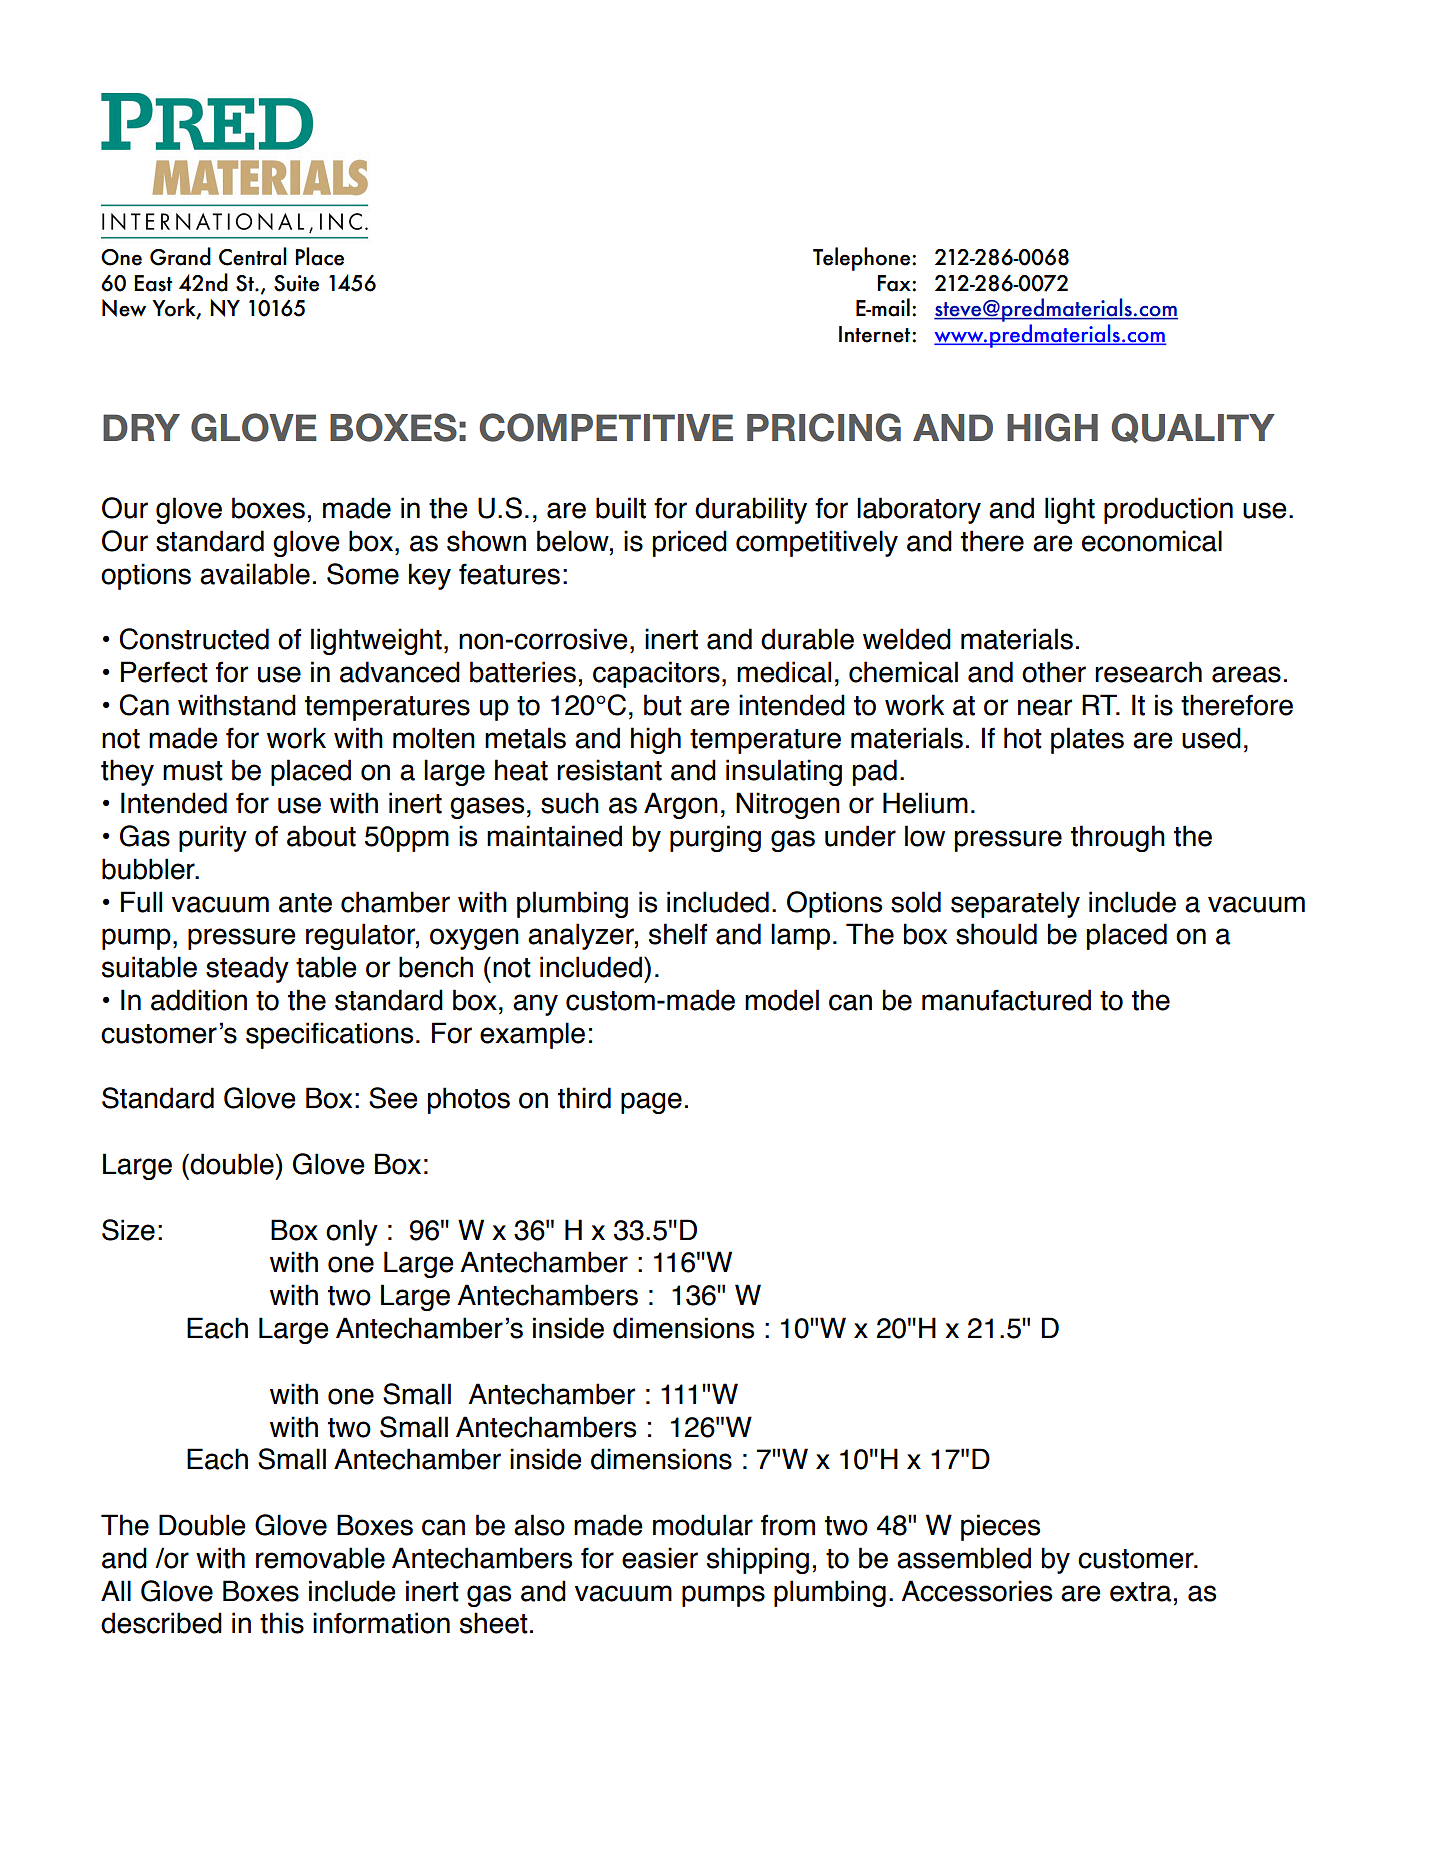 This screenshot has height=1856, width=1434. Describe the element at coordinates (296, 283) in the screenshot. I see `Suite` at that location.
